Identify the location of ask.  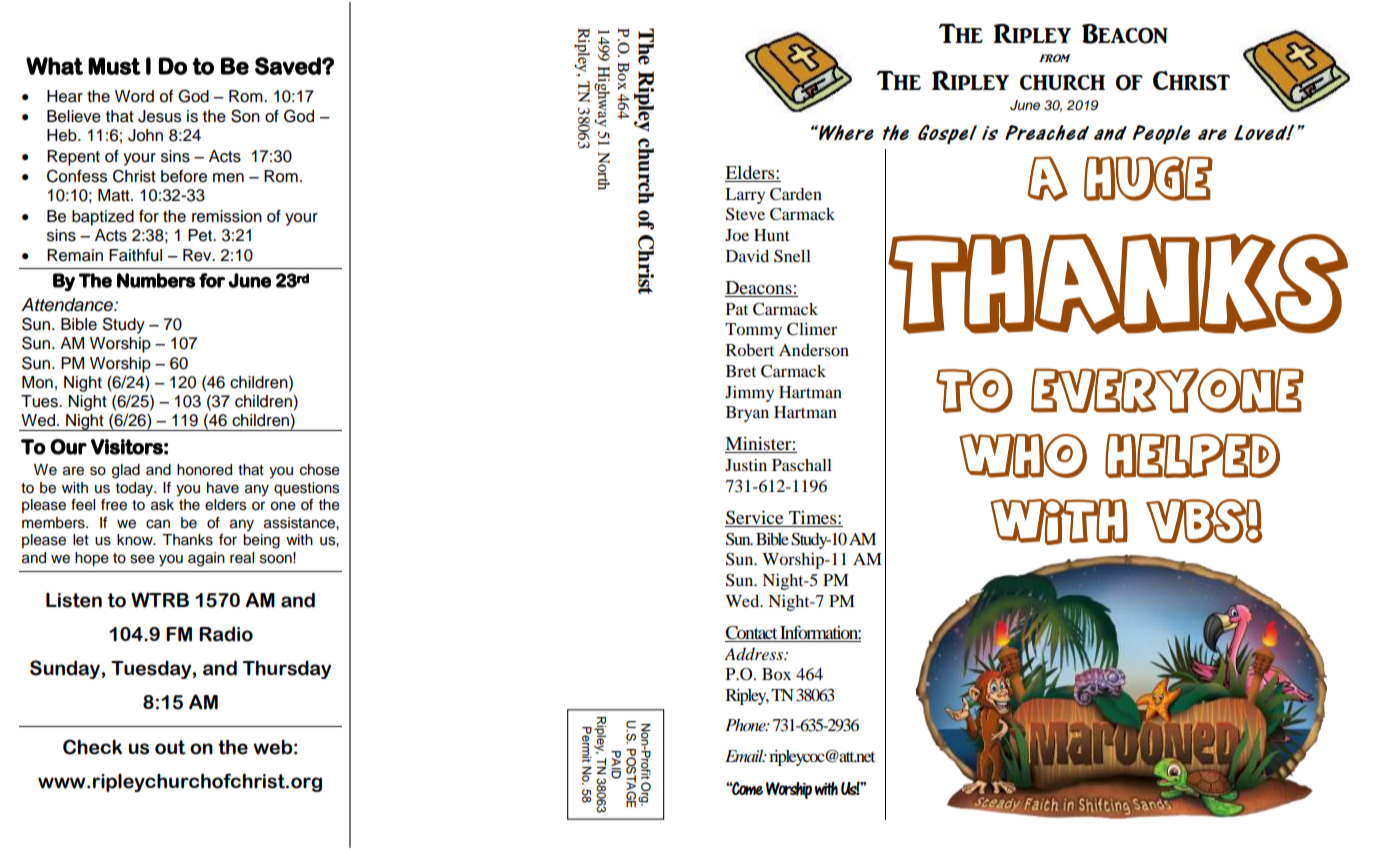
(162, 505).
